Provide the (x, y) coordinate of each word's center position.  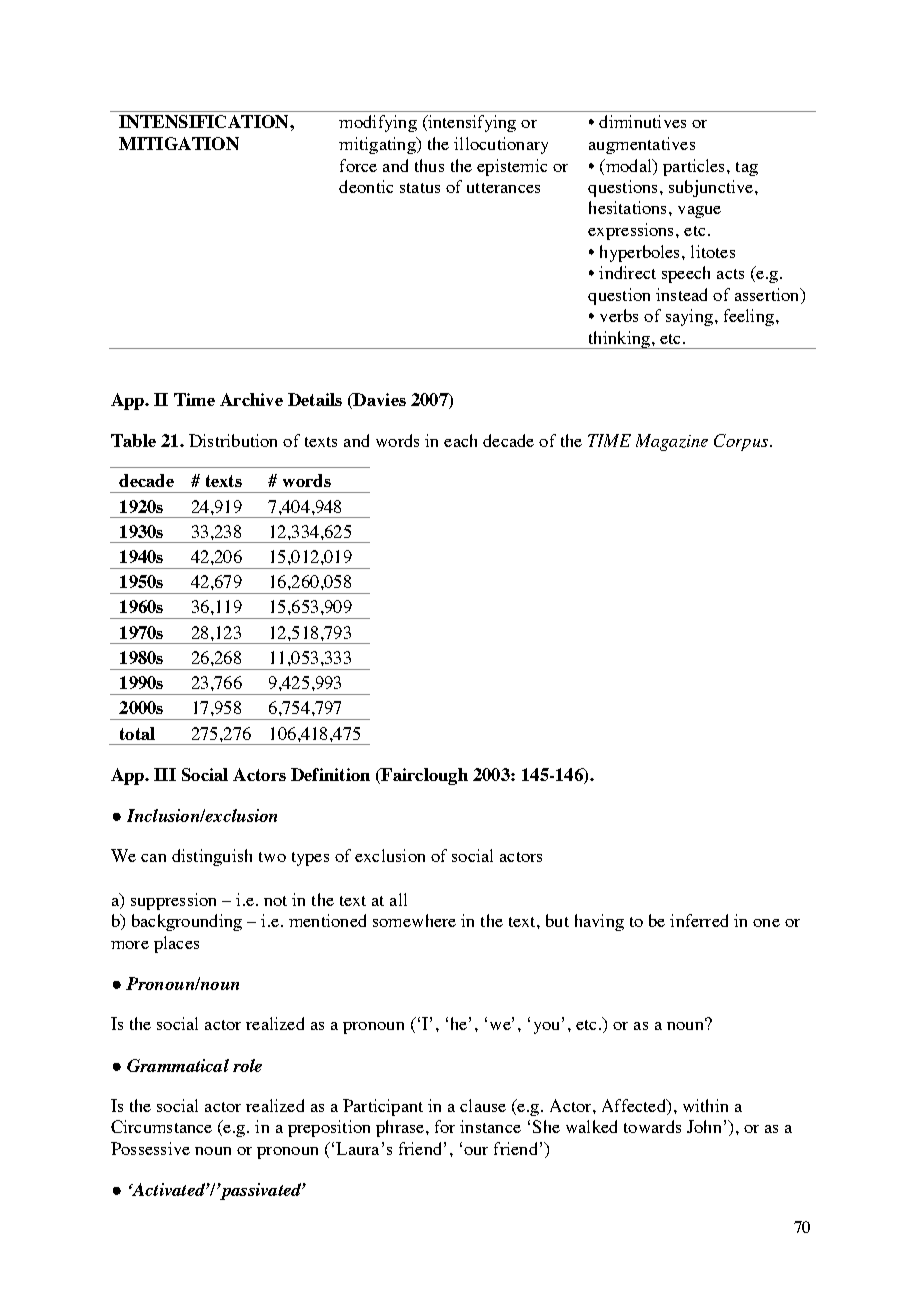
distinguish (212, 857)
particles (695, 167)
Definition (330, 774)
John (704, 1126)
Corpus (741, 442)
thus (429, 165)
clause (483, 1105)
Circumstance (161, 1126)
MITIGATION (179, 143)
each (460, 440)
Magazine (672, 442)
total (137, 733)
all (398, 899)
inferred (699, 920)
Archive (251, 399)
